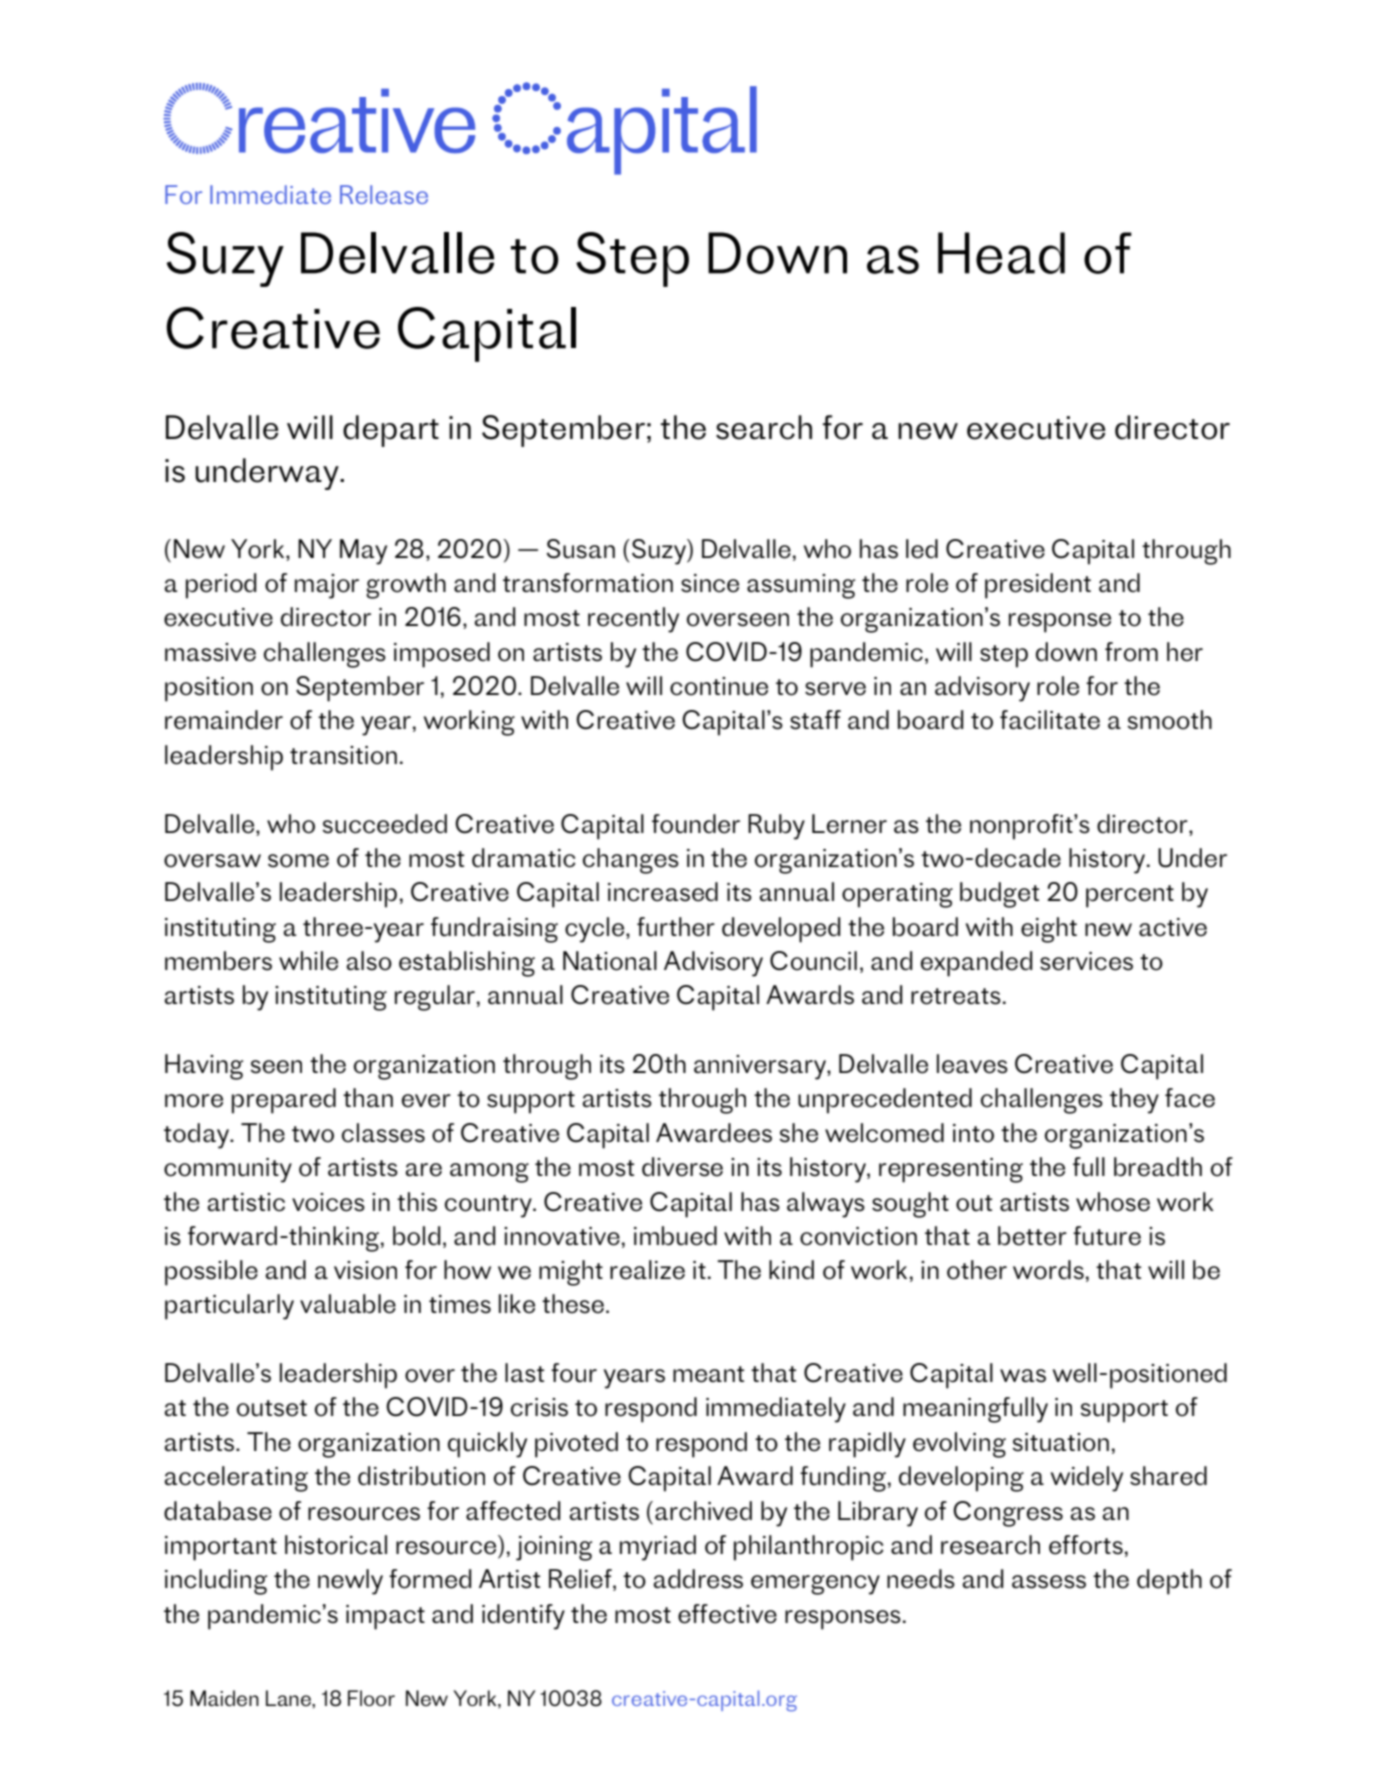  I want to click on assess, so click(1049, 1582).
